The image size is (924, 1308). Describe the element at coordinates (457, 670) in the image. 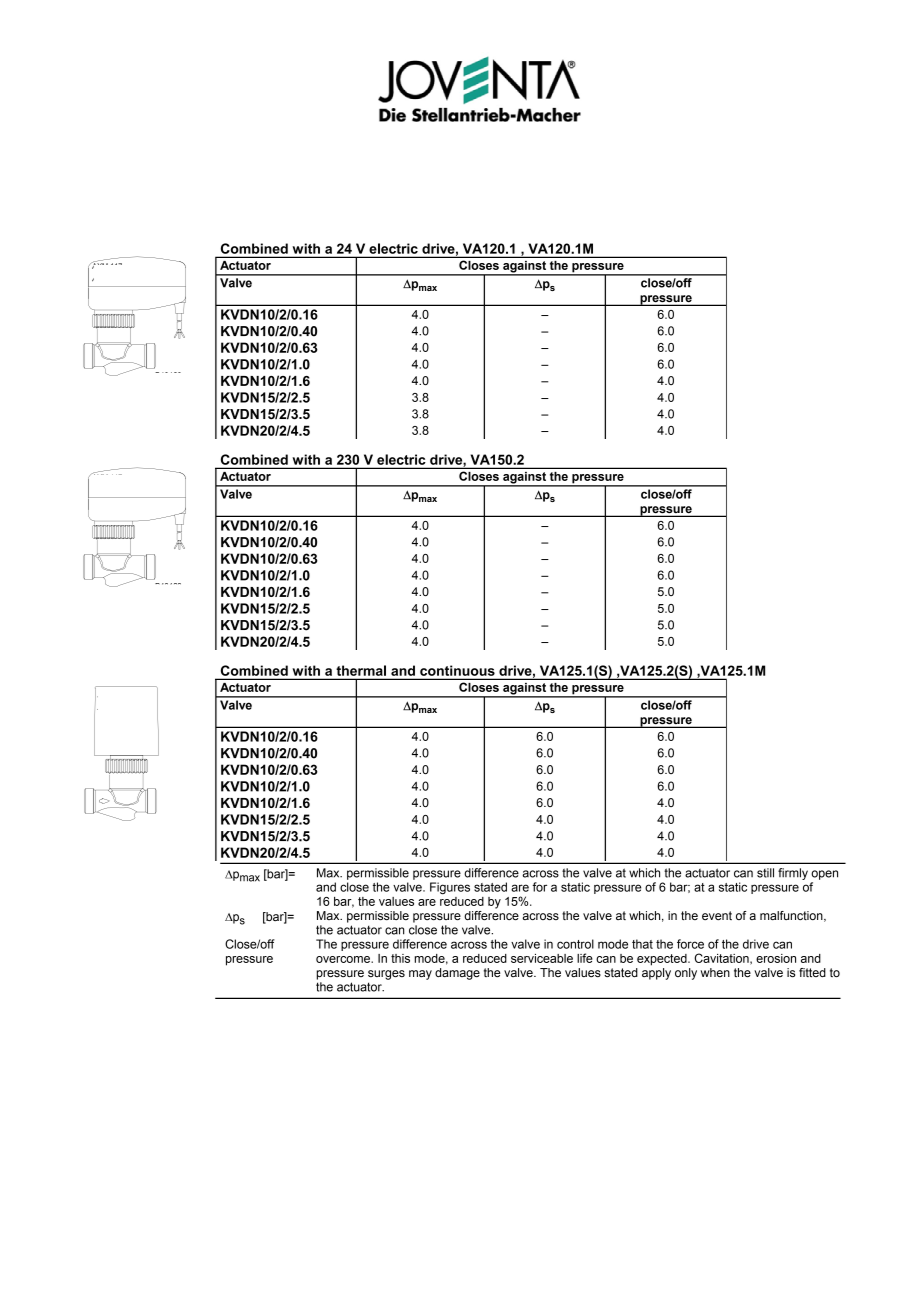

I see `continuous` at that location.
